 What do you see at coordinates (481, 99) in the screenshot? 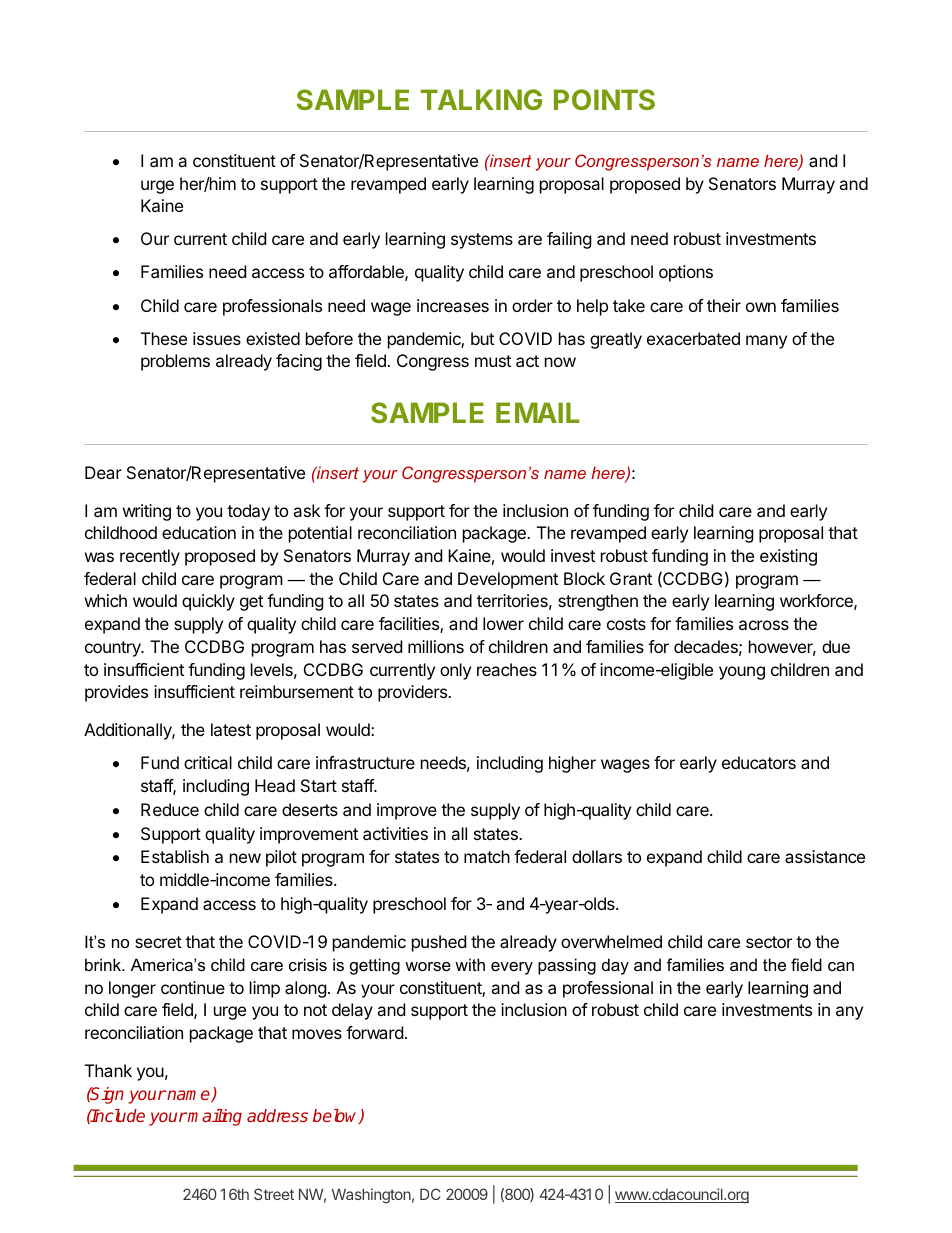
I see `TALKING` at bounding box center [481, 99].
